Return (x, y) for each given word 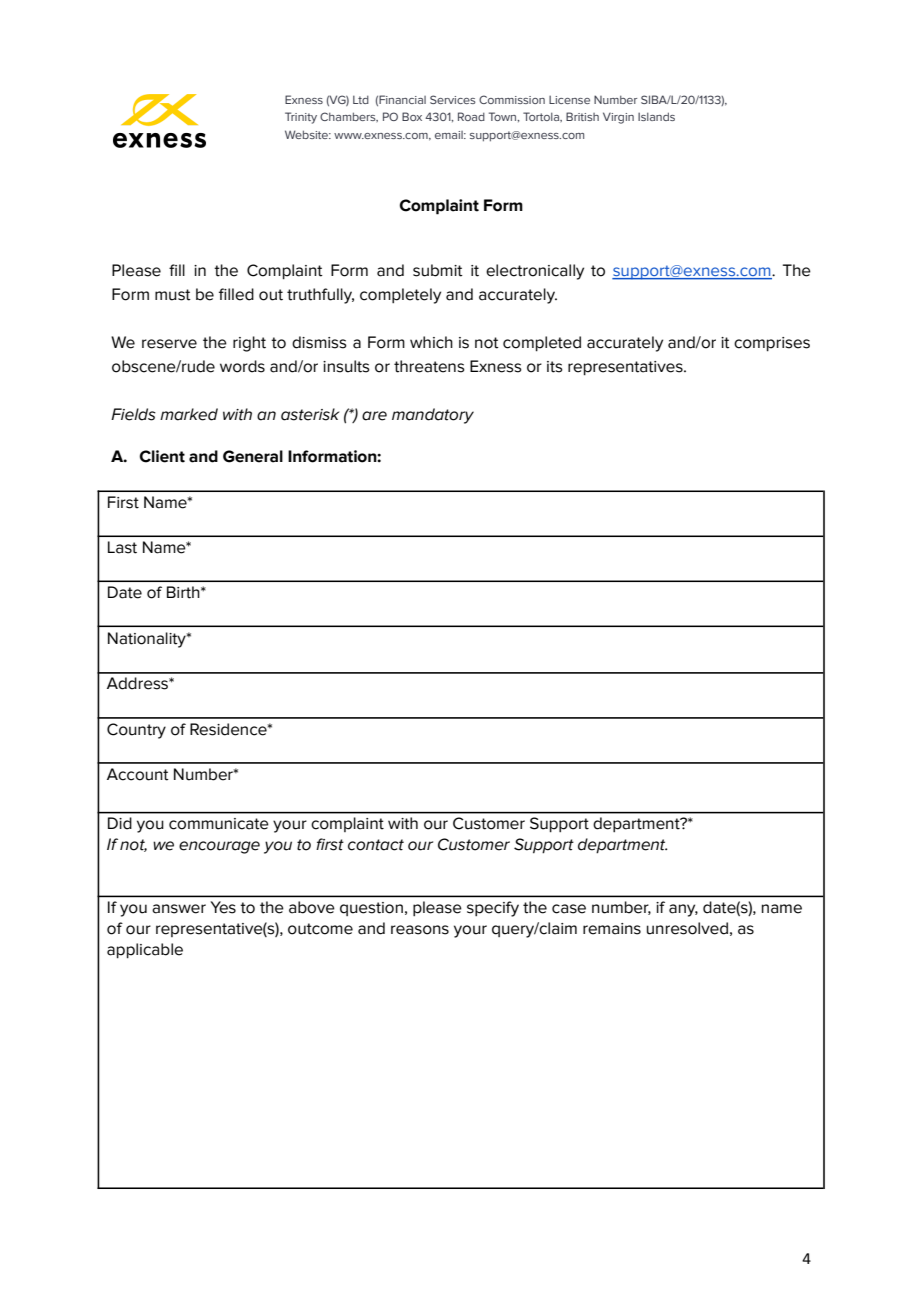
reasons (420, 930)
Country (136, 731)
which (431, 342)
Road (471, 116)
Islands (656, 116)
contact (376, 845)
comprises (772, 344)
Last (122, 547)
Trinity (301, 118)
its (555, 367)
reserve (169, 344)
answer (179, 909)
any (683, 910)
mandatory (433, 416)
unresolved (687, 928)
